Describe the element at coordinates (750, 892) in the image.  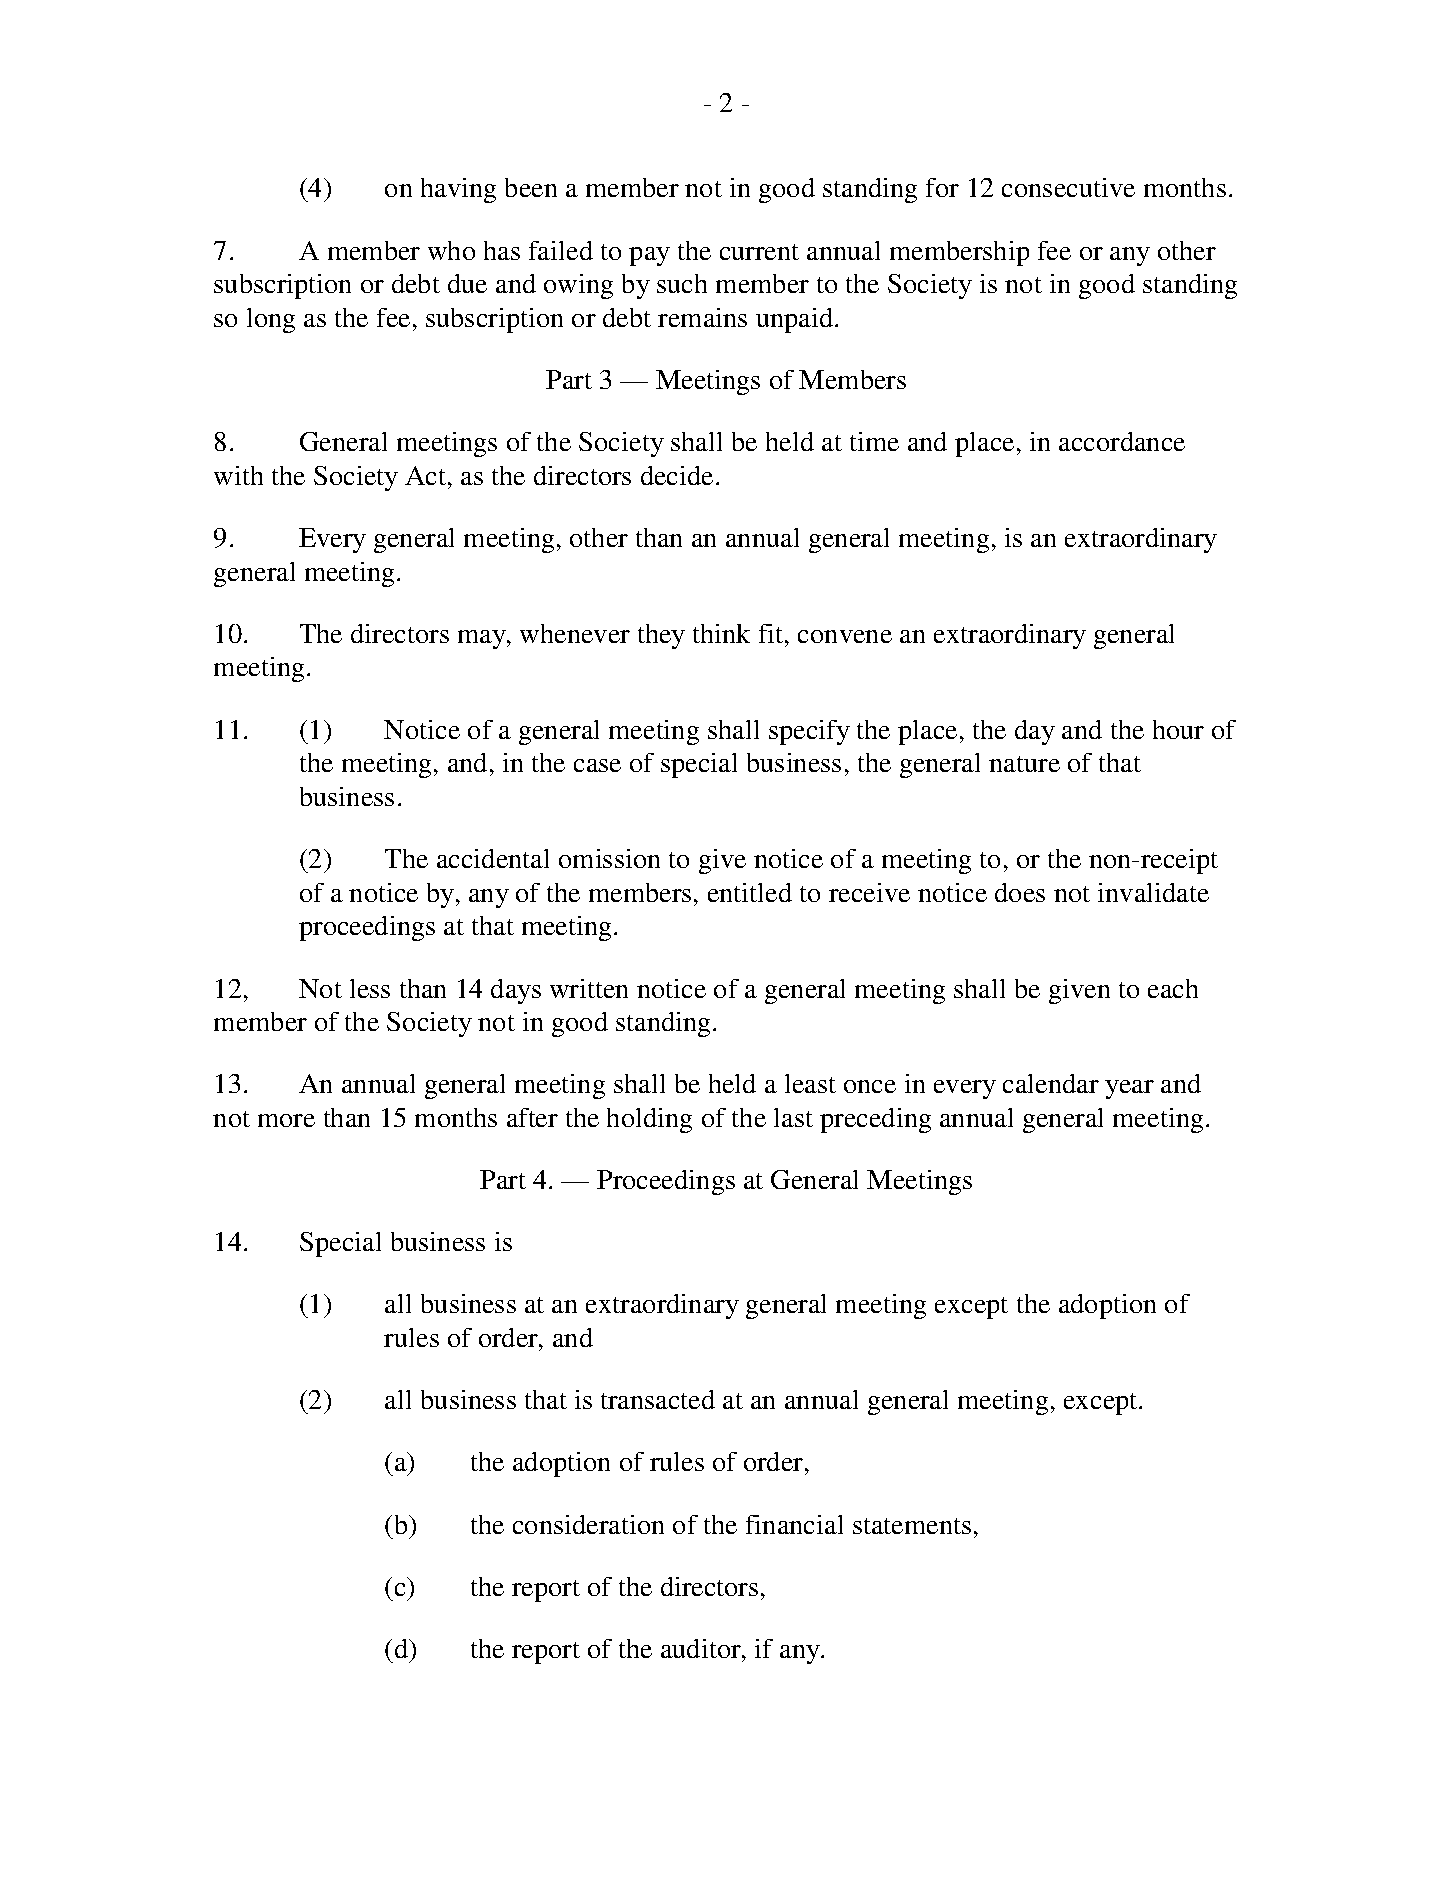
I see `entitled` at that location.
